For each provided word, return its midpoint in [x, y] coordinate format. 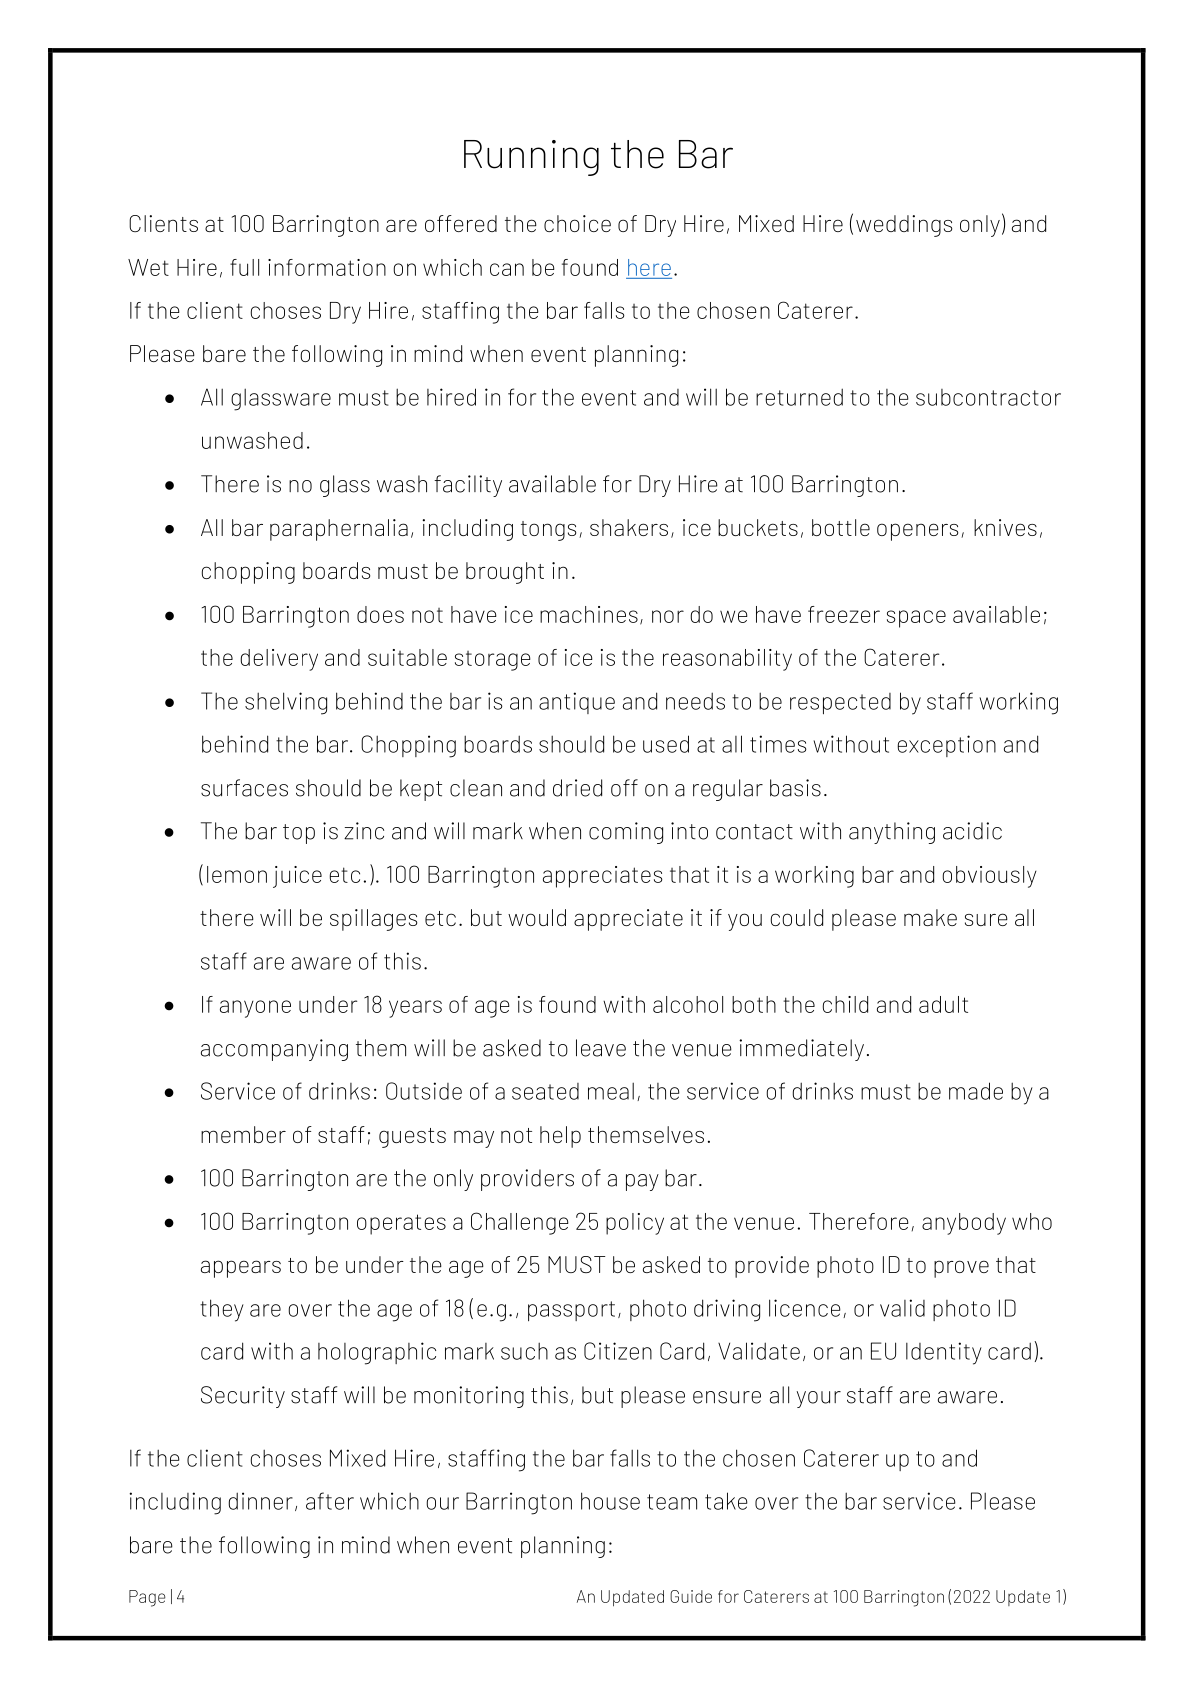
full [244, 267]
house [610, 1501]
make [930, 917]
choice [577, 223]
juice [297, 877]
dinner [260, 1501]
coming [626, 833]
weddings [904, 226]
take [726, 1501]
